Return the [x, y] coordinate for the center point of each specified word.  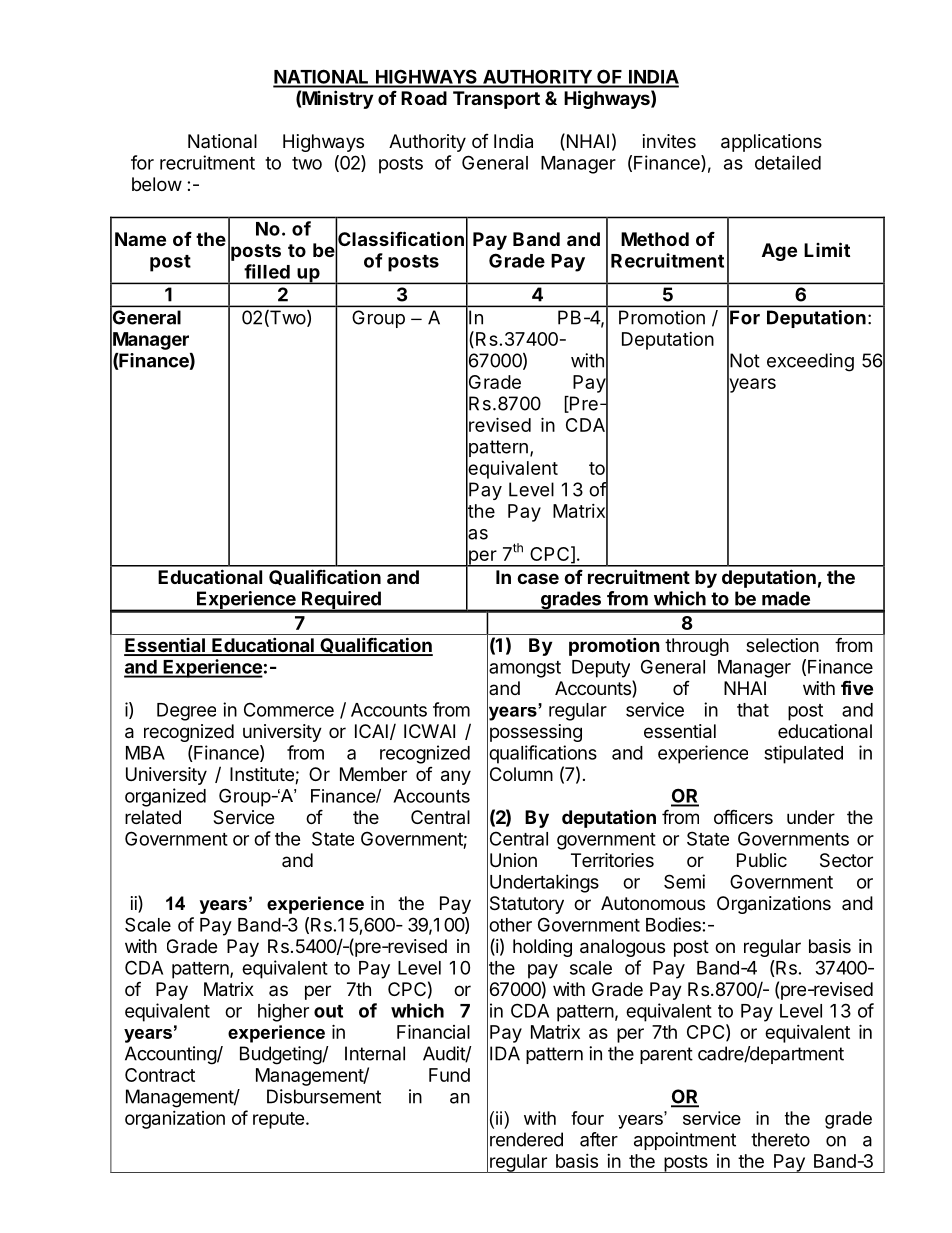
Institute [263, 775]
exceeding [810, 362]
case [538, 578]
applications [771, 143]
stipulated [803, 754]
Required [341, 601]
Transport [496, 100]
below [157, 184]
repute [279, 1120]
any [456, 777]
